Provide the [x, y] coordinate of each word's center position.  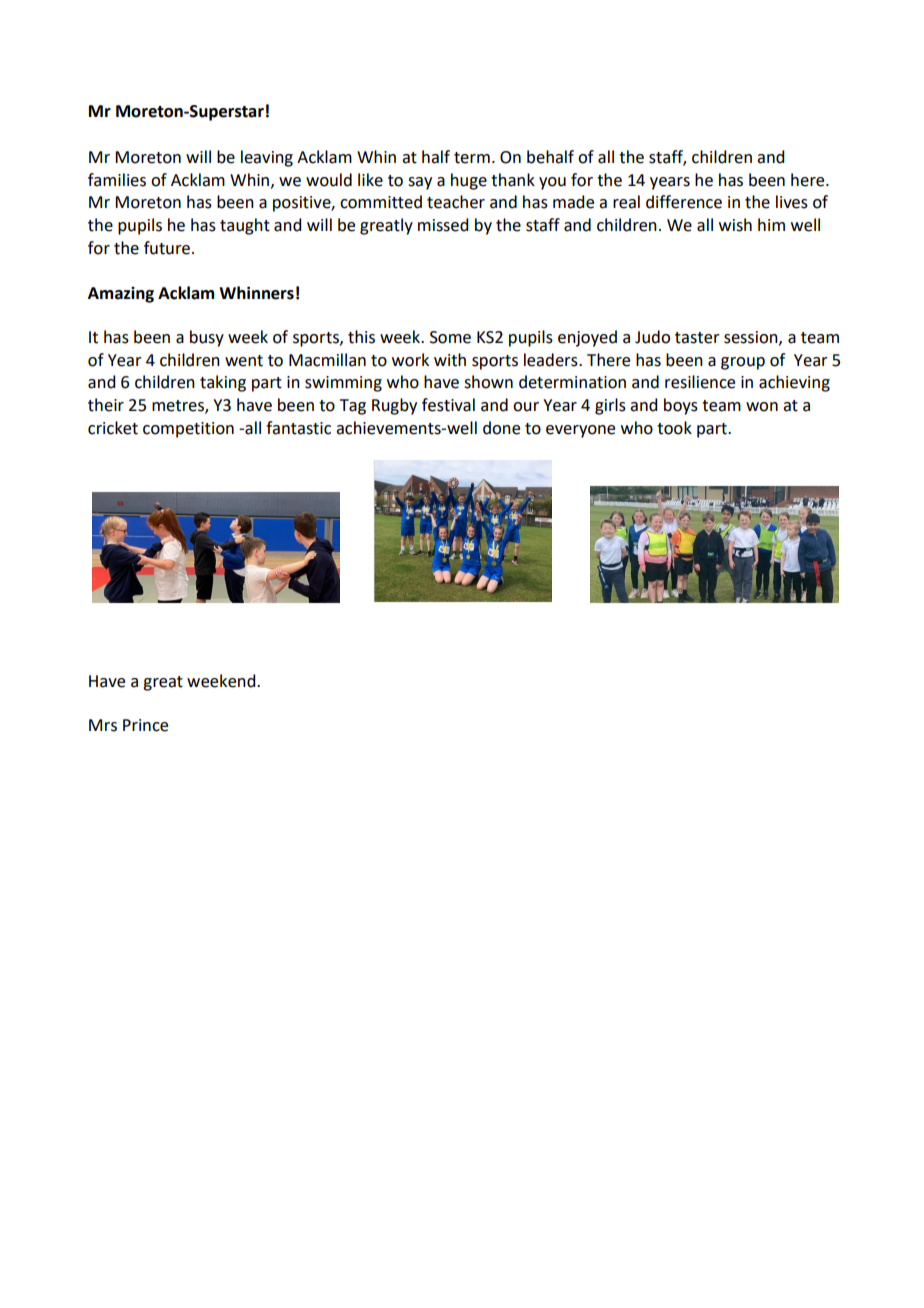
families [117, 180]
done [501, 428]
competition [188, 430]
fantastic [298, 428]
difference [684, 202]
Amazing [121, 295]
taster [697, 338]
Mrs [103, 725]
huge [469, 181]
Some [450, 337]
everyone [580, 431]
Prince [145, 725]
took [674, 428]
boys [681, 406]
